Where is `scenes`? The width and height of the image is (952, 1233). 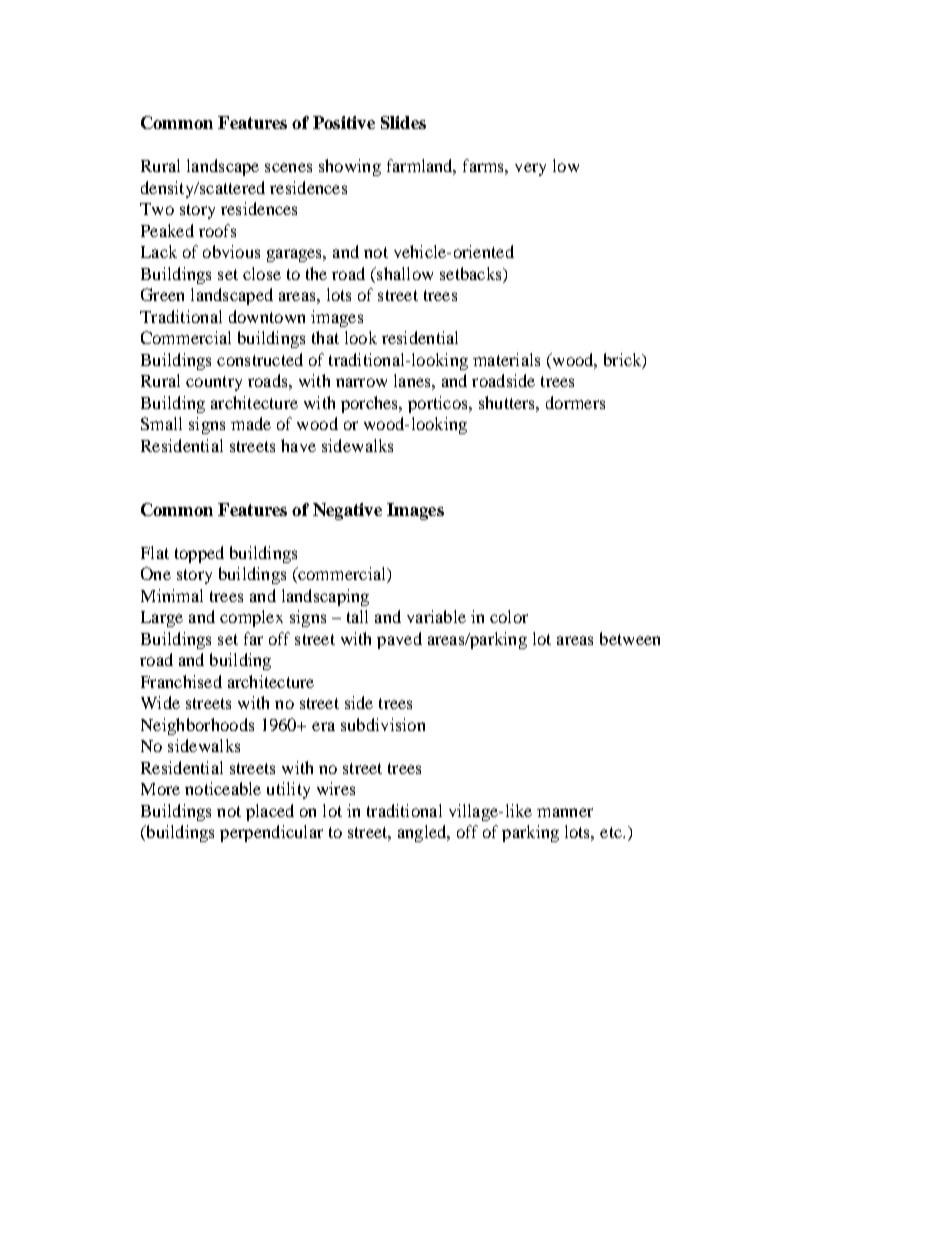 scenes is located at coordinates (288, 167).
